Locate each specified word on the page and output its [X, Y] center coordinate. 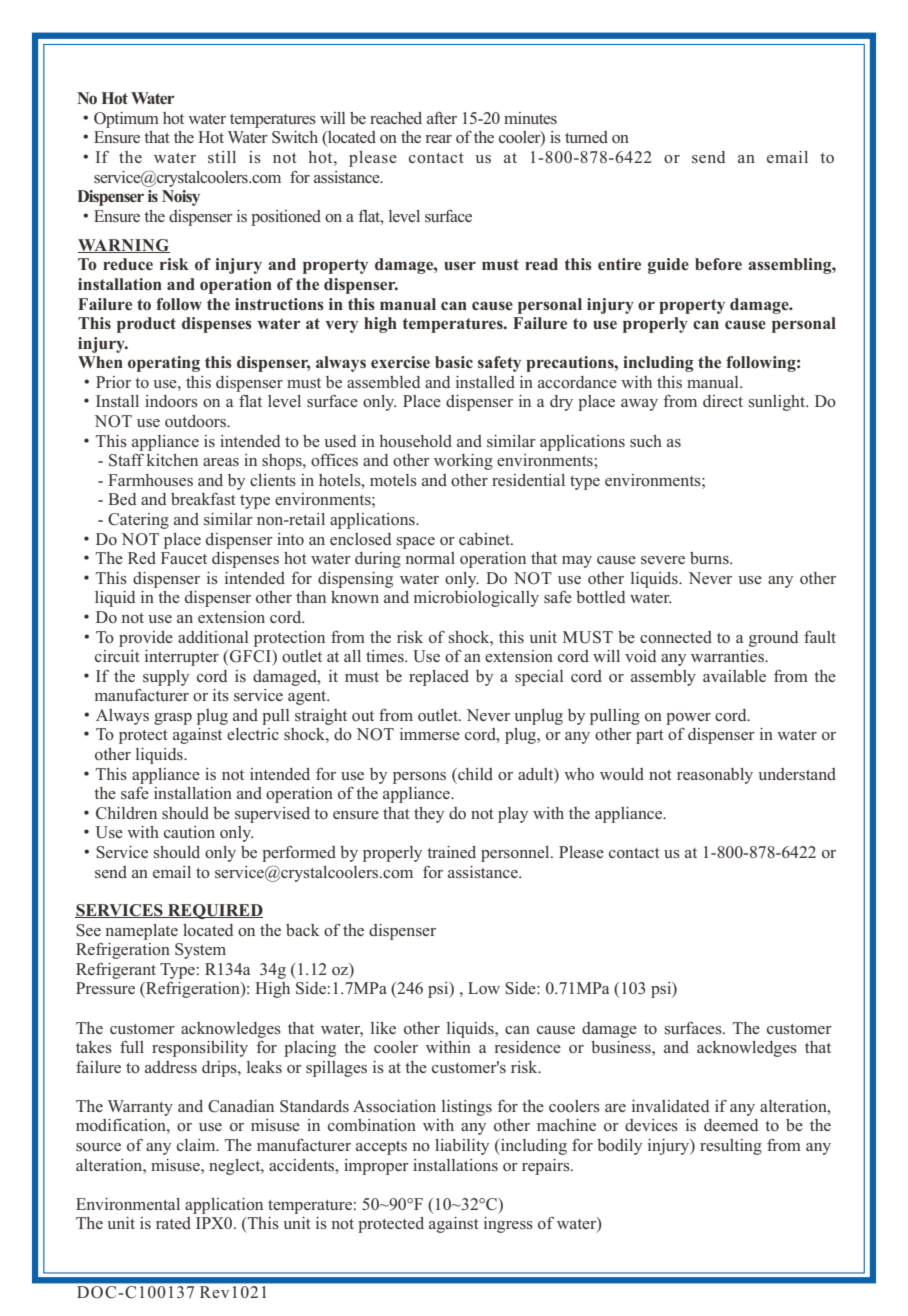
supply [166, 678]
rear [439, 139]
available [734, 676]
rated [173, 1223]
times [386, 656]
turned [586, 137]
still [222, 157]
